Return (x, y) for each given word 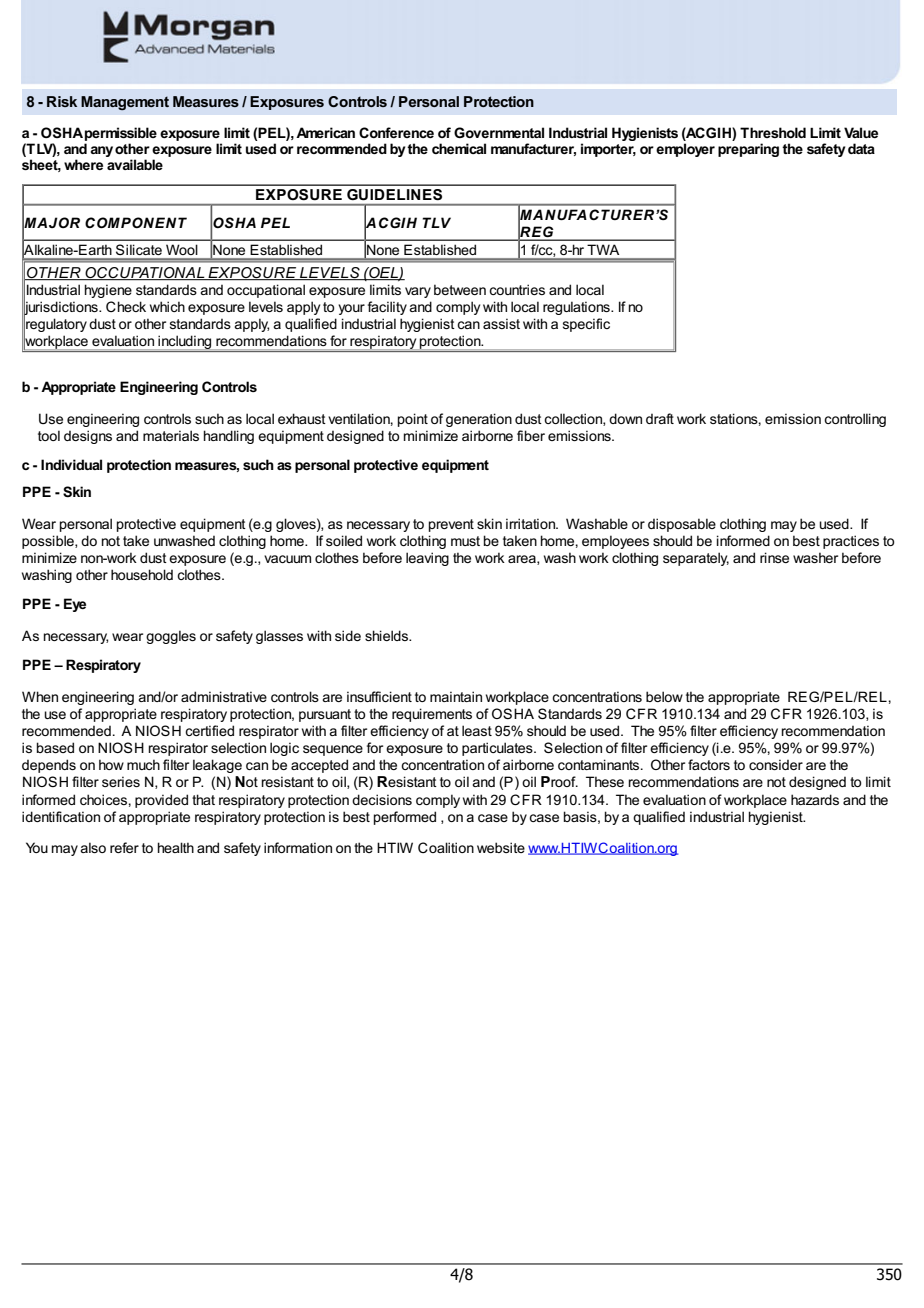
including (185, 343)
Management (125, 103)
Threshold (773, 132)
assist (501, 323)
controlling (855, 420)
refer (124, 847)
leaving (427, 559)
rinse (774, 557)
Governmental (499, 132)
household (142, 574)
